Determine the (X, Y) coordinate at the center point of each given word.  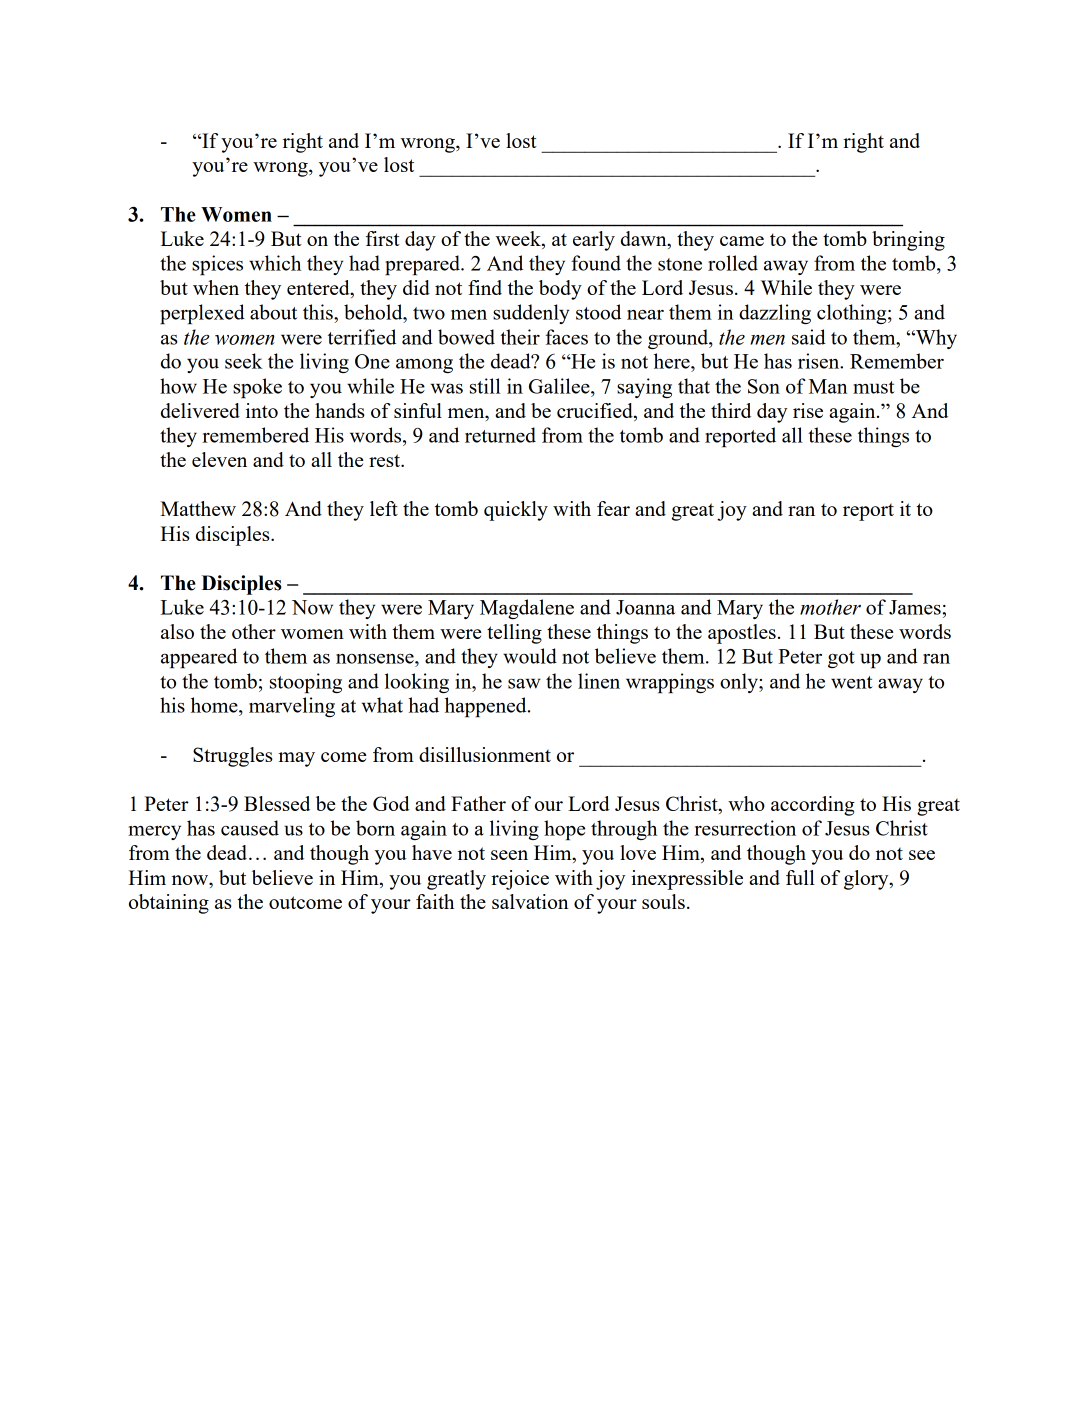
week (519, 240)
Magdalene (527, 609)
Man (828, 386)
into (262, 410)
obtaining (169, 904)
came (742, 241)
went (852, 682)
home (215, 705)
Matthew (198, 508)
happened (487, 707)
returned (500, 435)
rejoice (520, 880)
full (800, 877)
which (275, 263)
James (915, 607)
